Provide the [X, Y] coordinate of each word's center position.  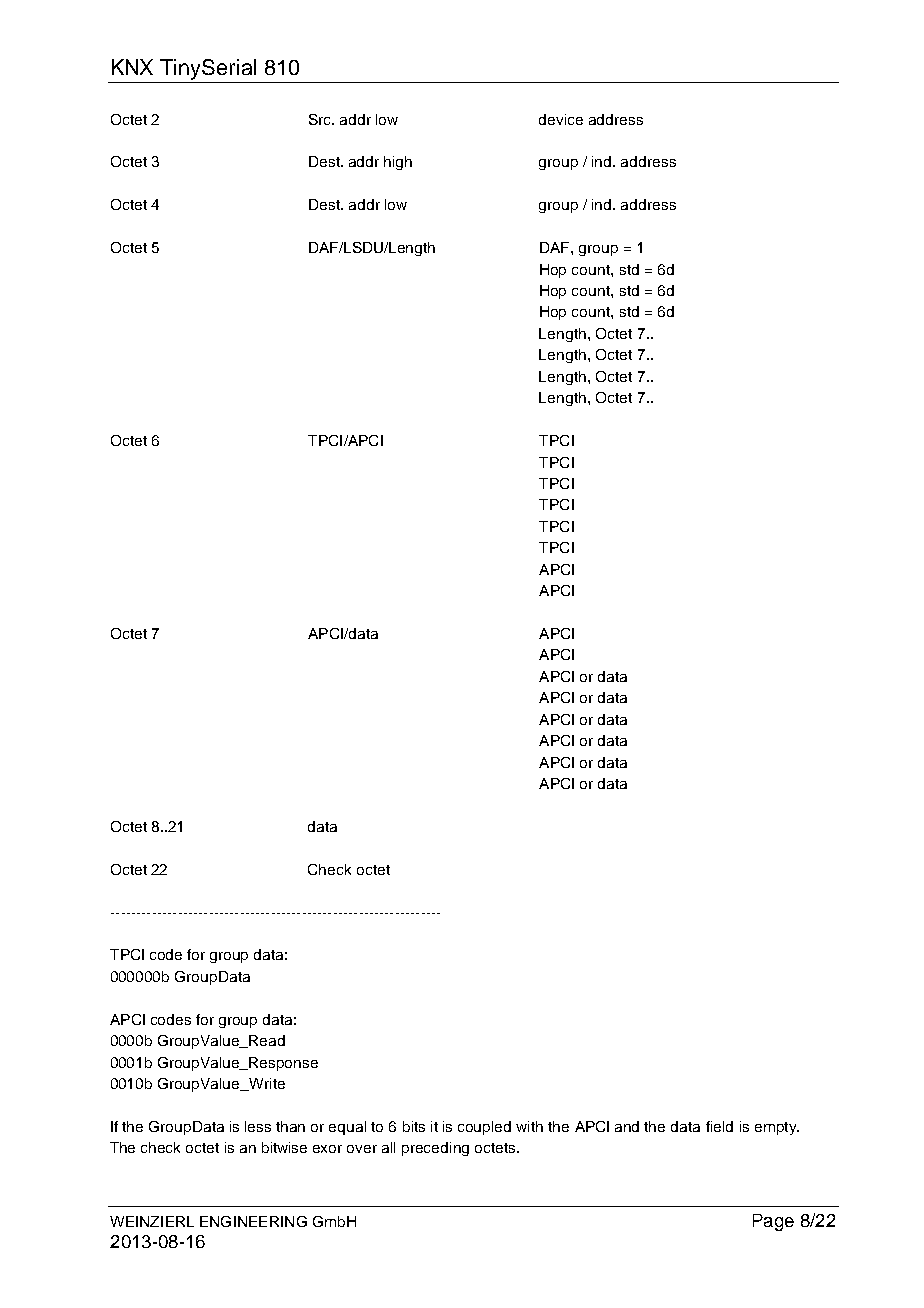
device [561, 119]
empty [777, 1128]
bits [414, 1126]
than [290, 1126]
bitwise [284, 1147]
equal [347, 1128]
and [627, 1126]
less [258, 1126]
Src [321, 119]
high [398, 163]
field [719, 1126]
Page [773, 1222]
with [529, 1126]
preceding [435, 1149]
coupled [484, 1128]
